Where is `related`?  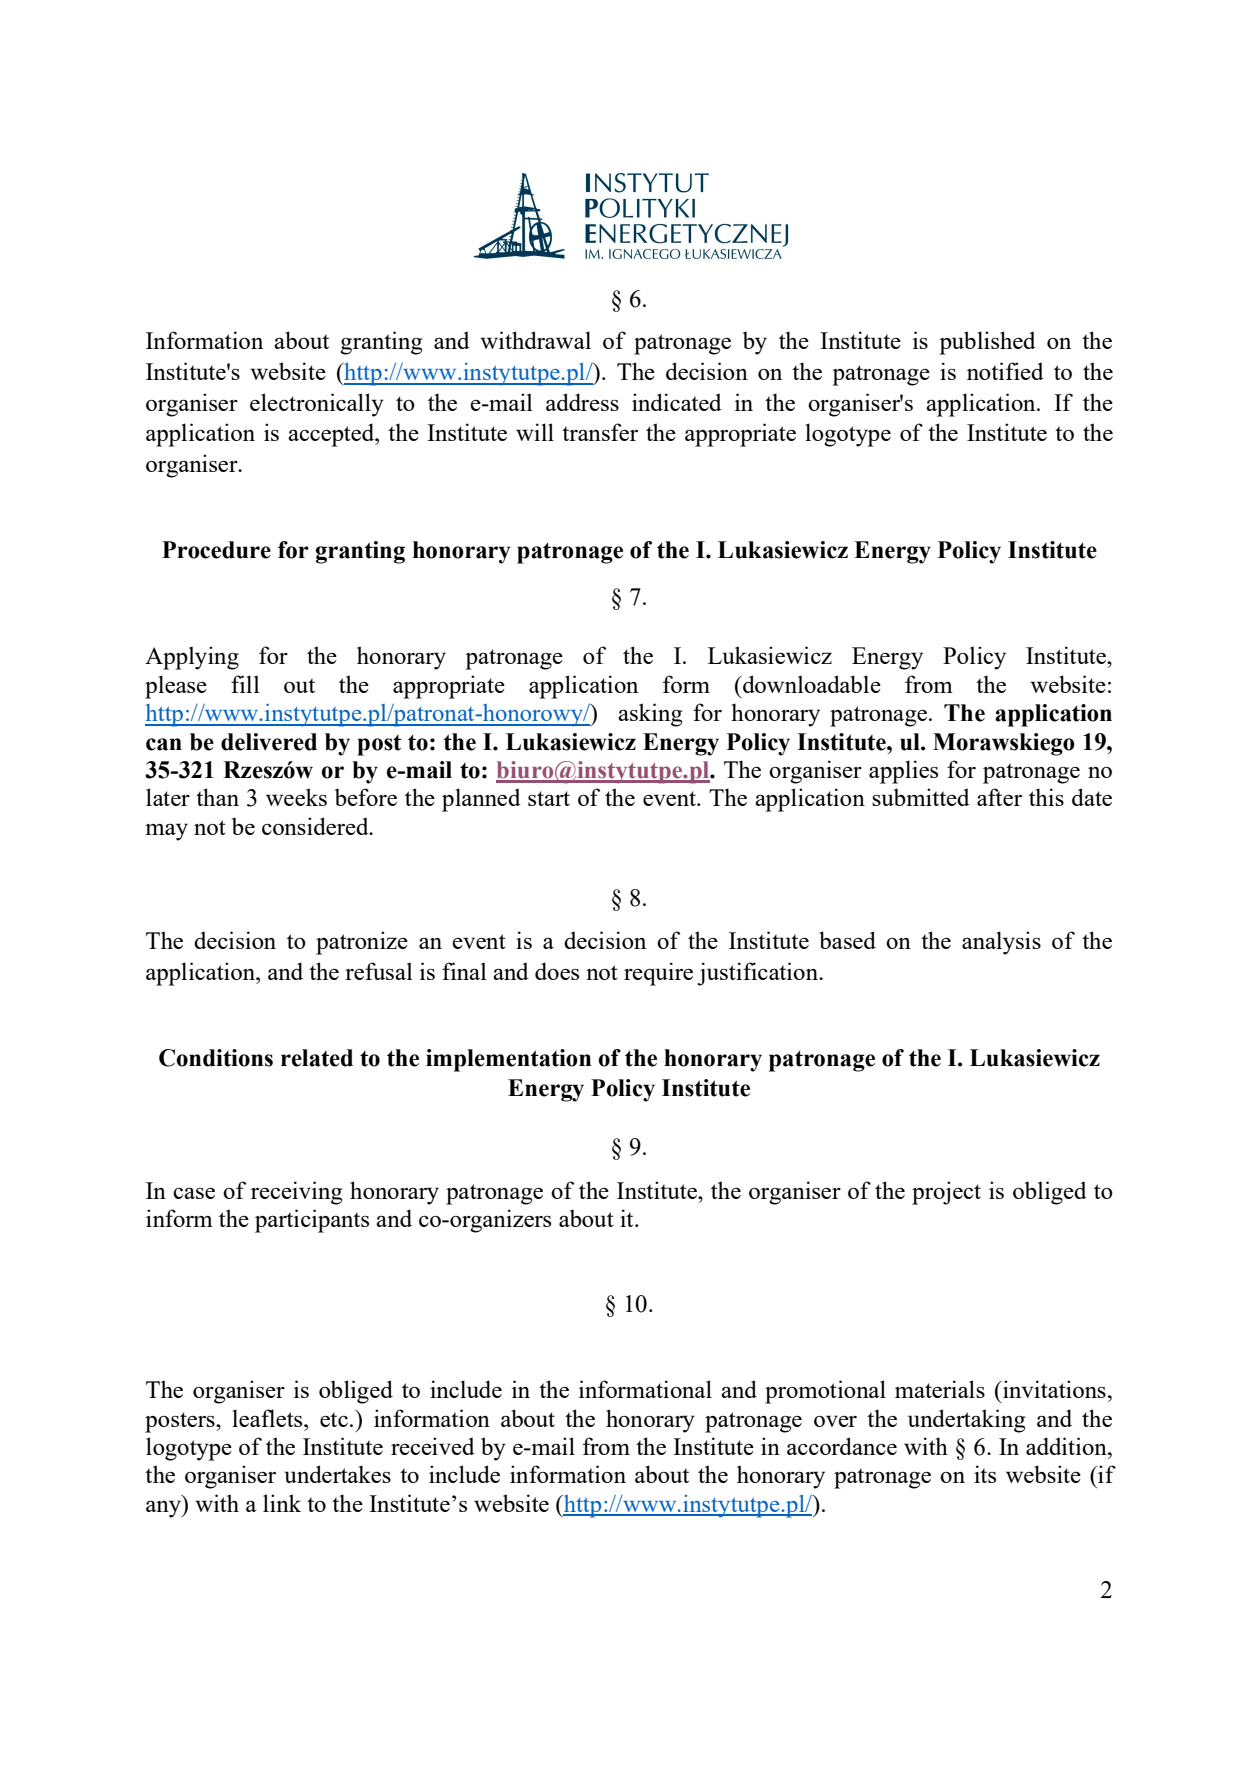
related is located at coordinates (317, 1058).
